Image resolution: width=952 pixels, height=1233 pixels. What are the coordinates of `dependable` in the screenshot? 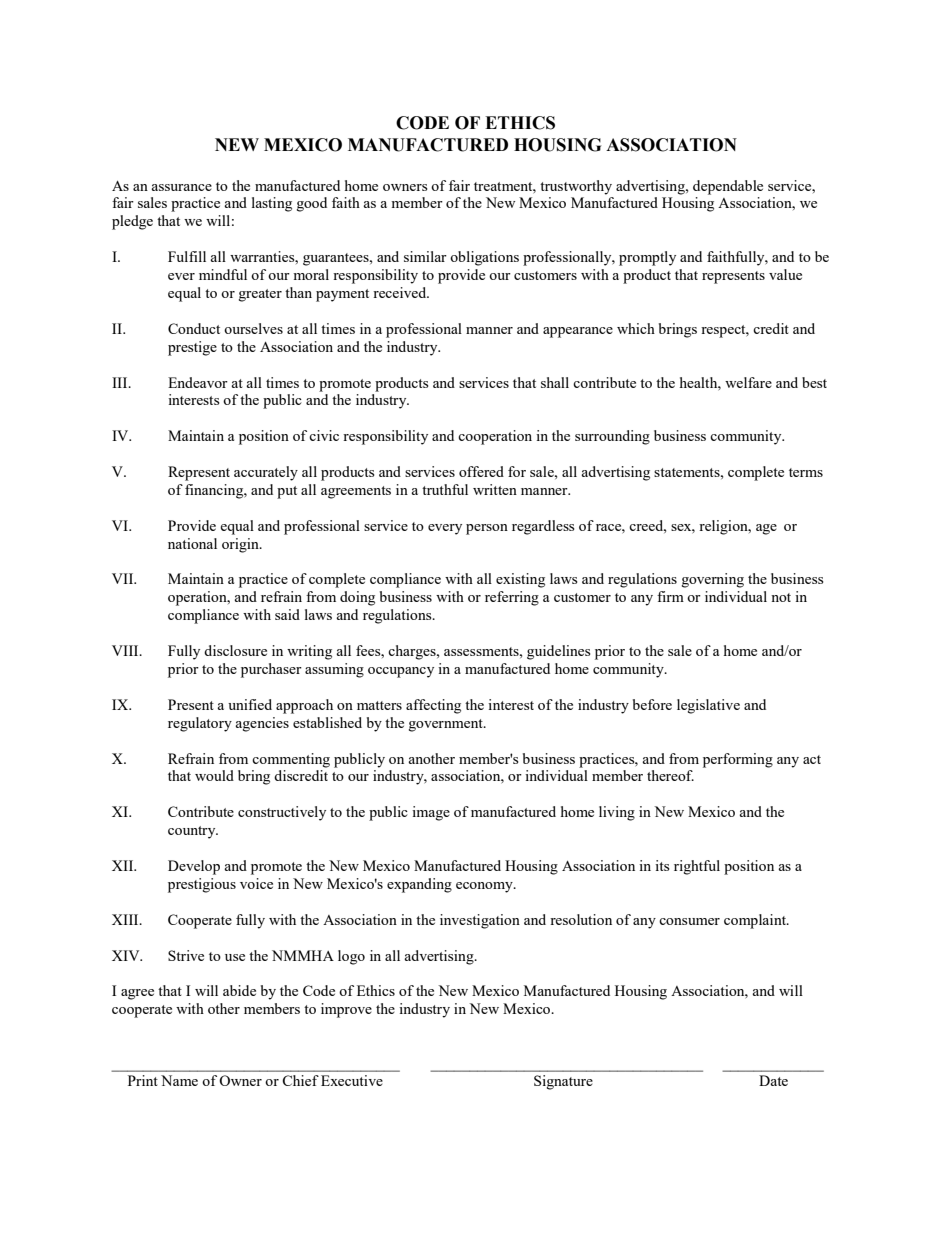 It's located at (728, 187).
